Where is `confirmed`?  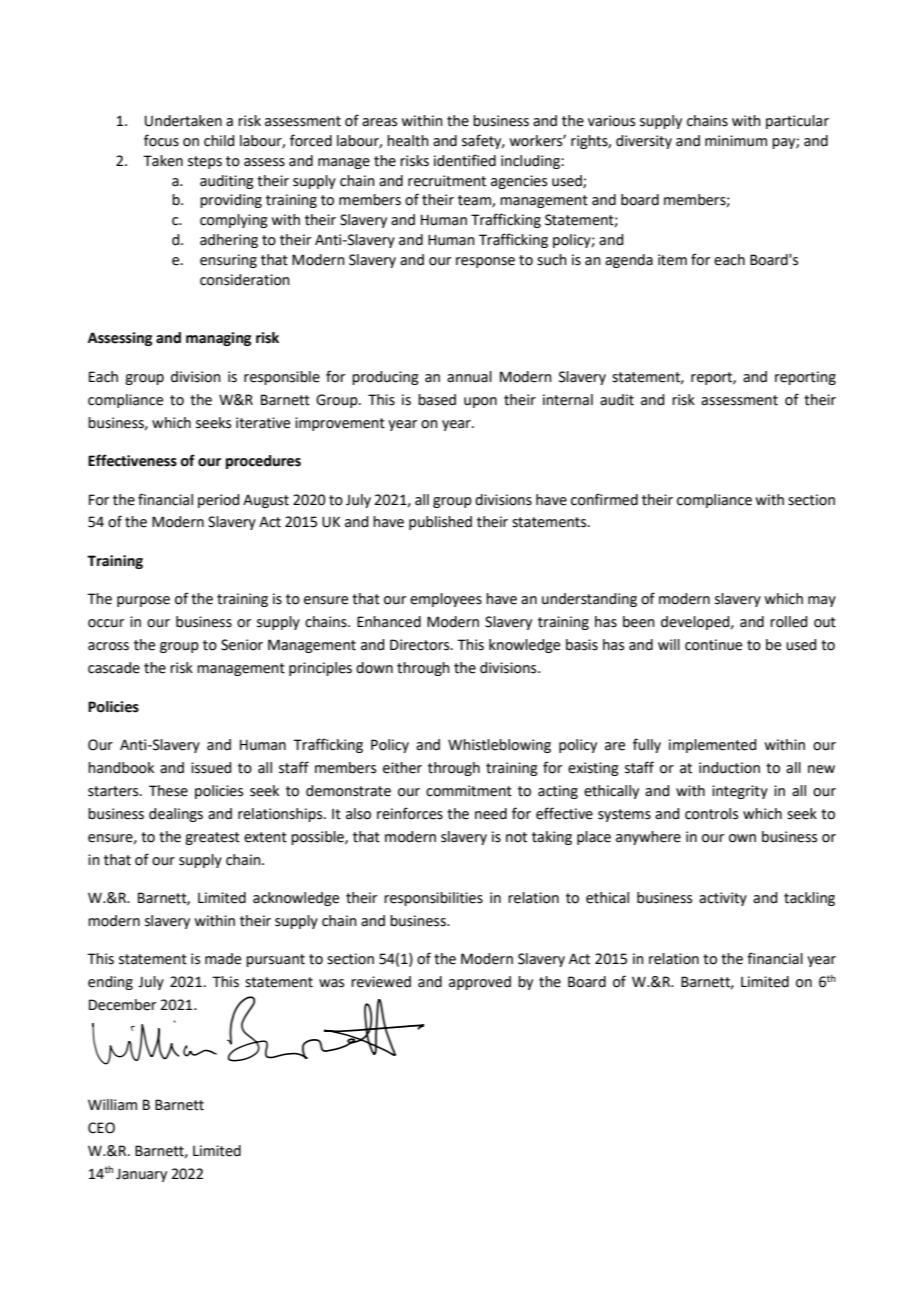 confirmed is located at coordinates (604, 499).
